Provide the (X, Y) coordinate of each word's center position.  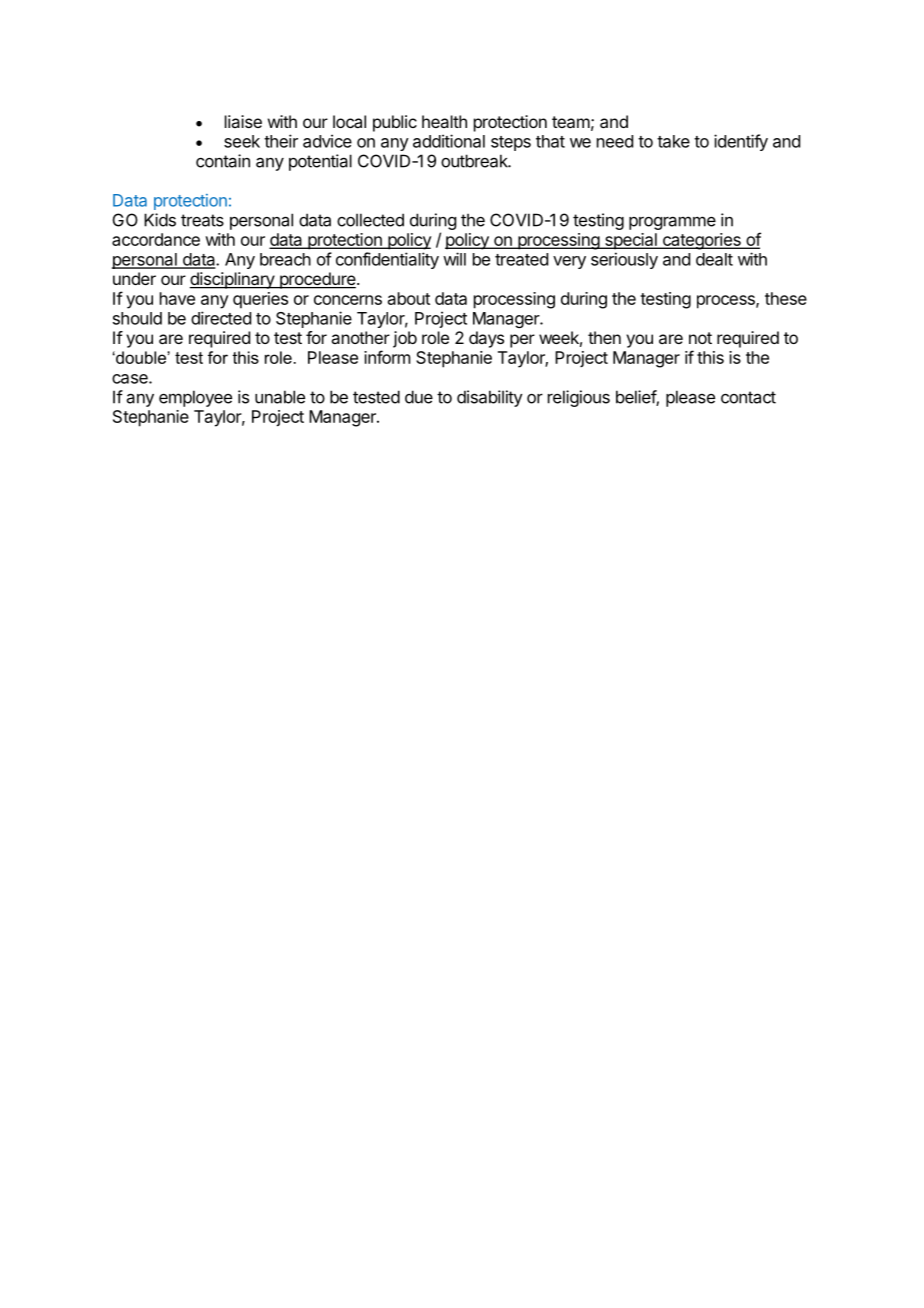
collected (370, 220)
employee (195, 398)
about (409, 298)
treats (202, 220)
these (786, 298)
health (444, 121)
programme (672, 223)
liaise (243, 121)
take (673, 141)
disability (490, 398)
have (177, 298)
